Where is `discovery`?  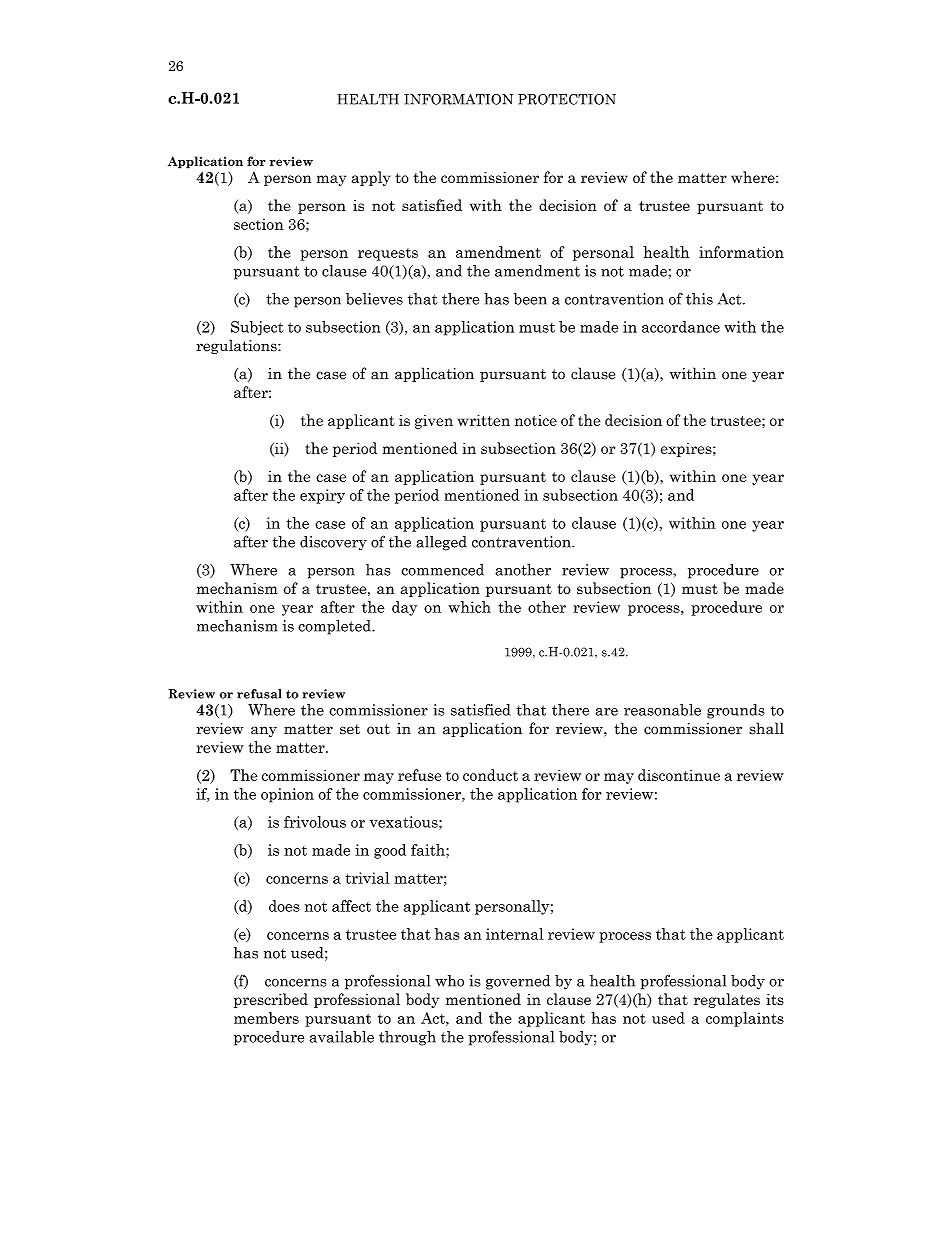 discovery is located at coordinates (333, 543).
